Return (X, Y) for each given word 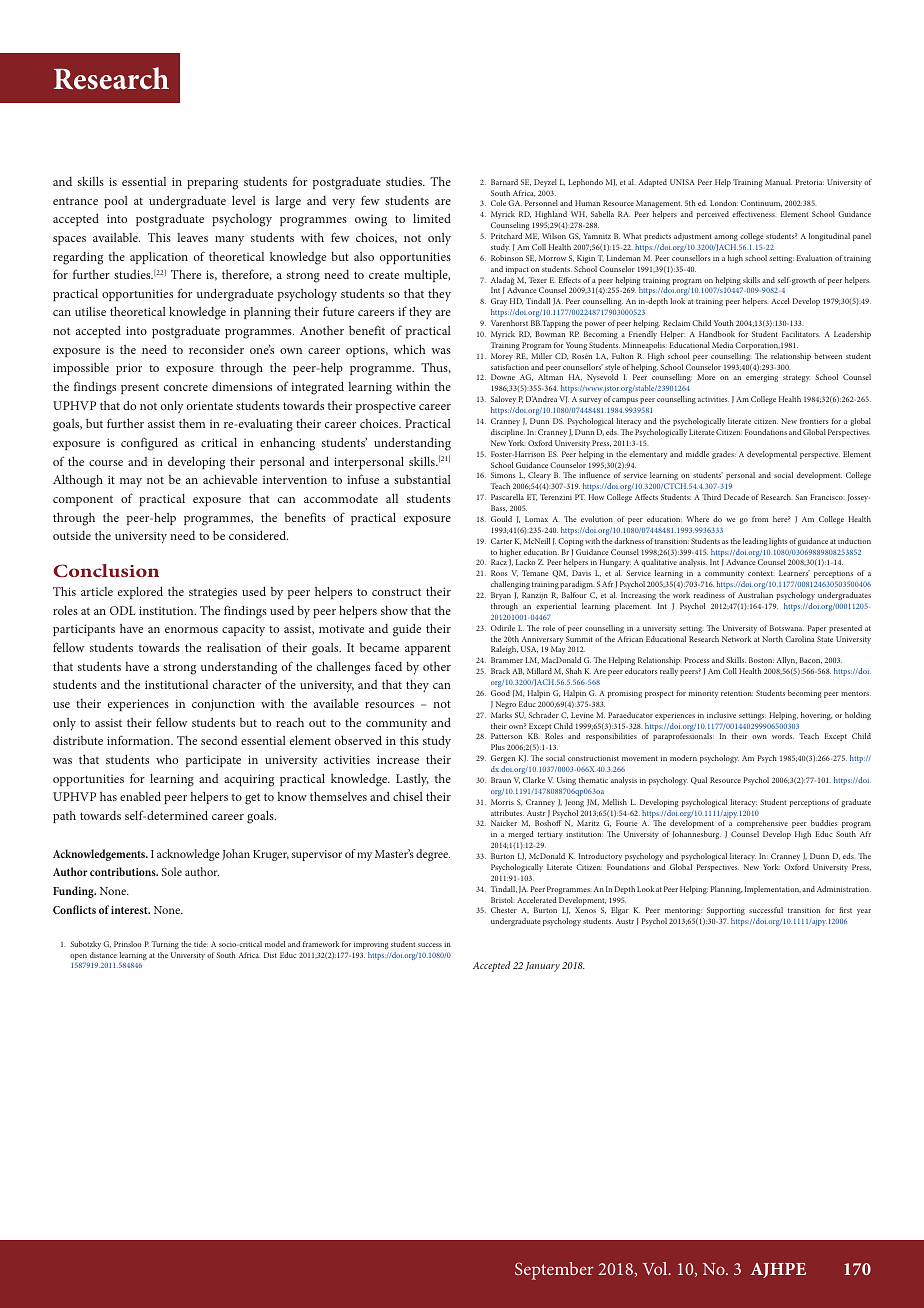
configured (149, 444)
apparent (428, 649)
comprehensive (762, 824)
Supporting (726, 913)
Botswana (787, 628)
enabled (140, 796)
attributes (507, 813)
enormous (191, 630)
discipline (508, 433)
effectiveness (754, 214)
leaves (192, 237)
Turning (165, 945)
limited (432, 218)
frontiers (814, 421)
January (543, 967)
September (554, 1271)
